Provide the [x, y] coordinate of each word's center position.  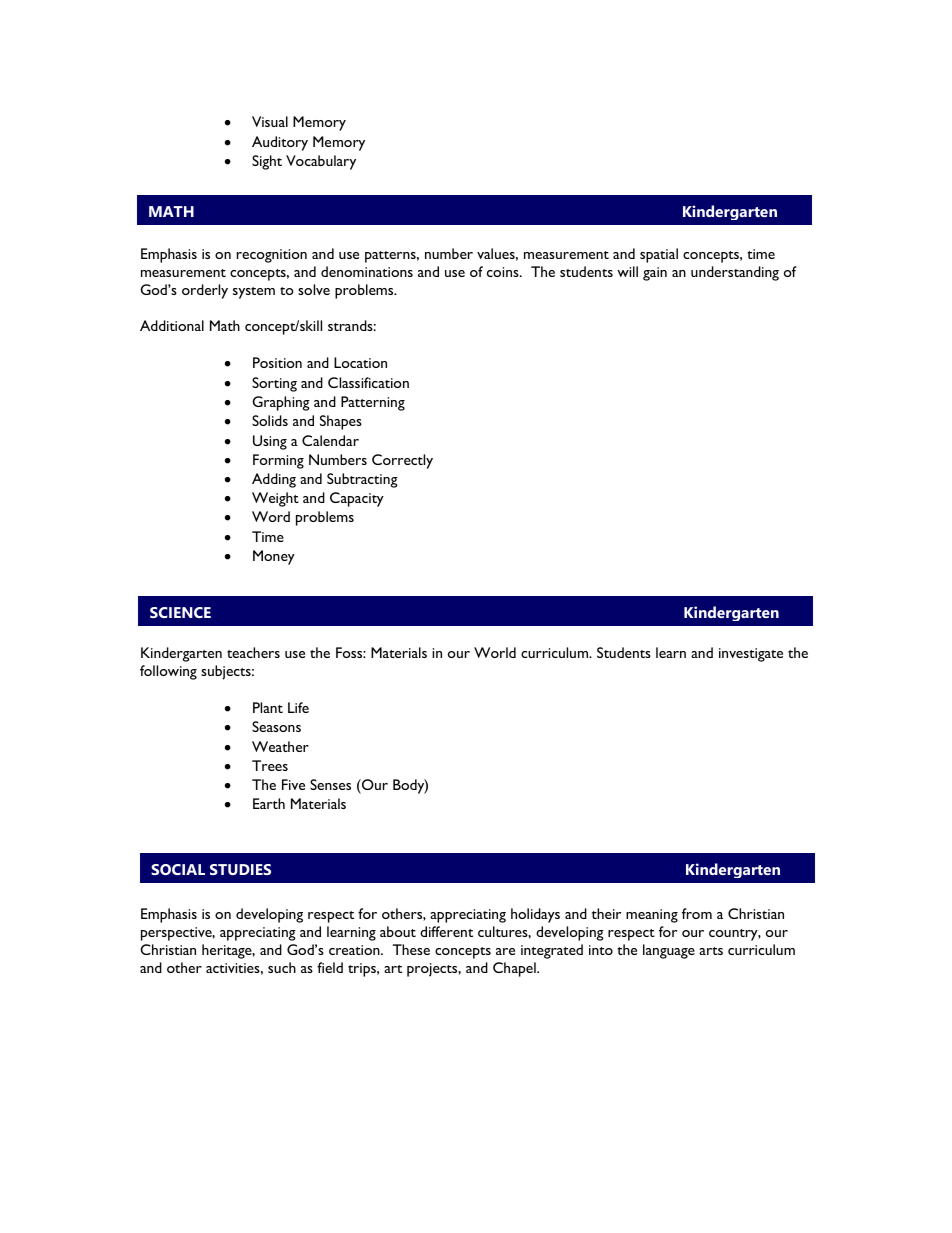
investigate [751, 655]
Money [274, 557]
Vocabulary [321, 162]
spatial [659, 255]
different [446, 931]
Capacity [357, 499]
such [282, 967]
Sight [267, 162]
